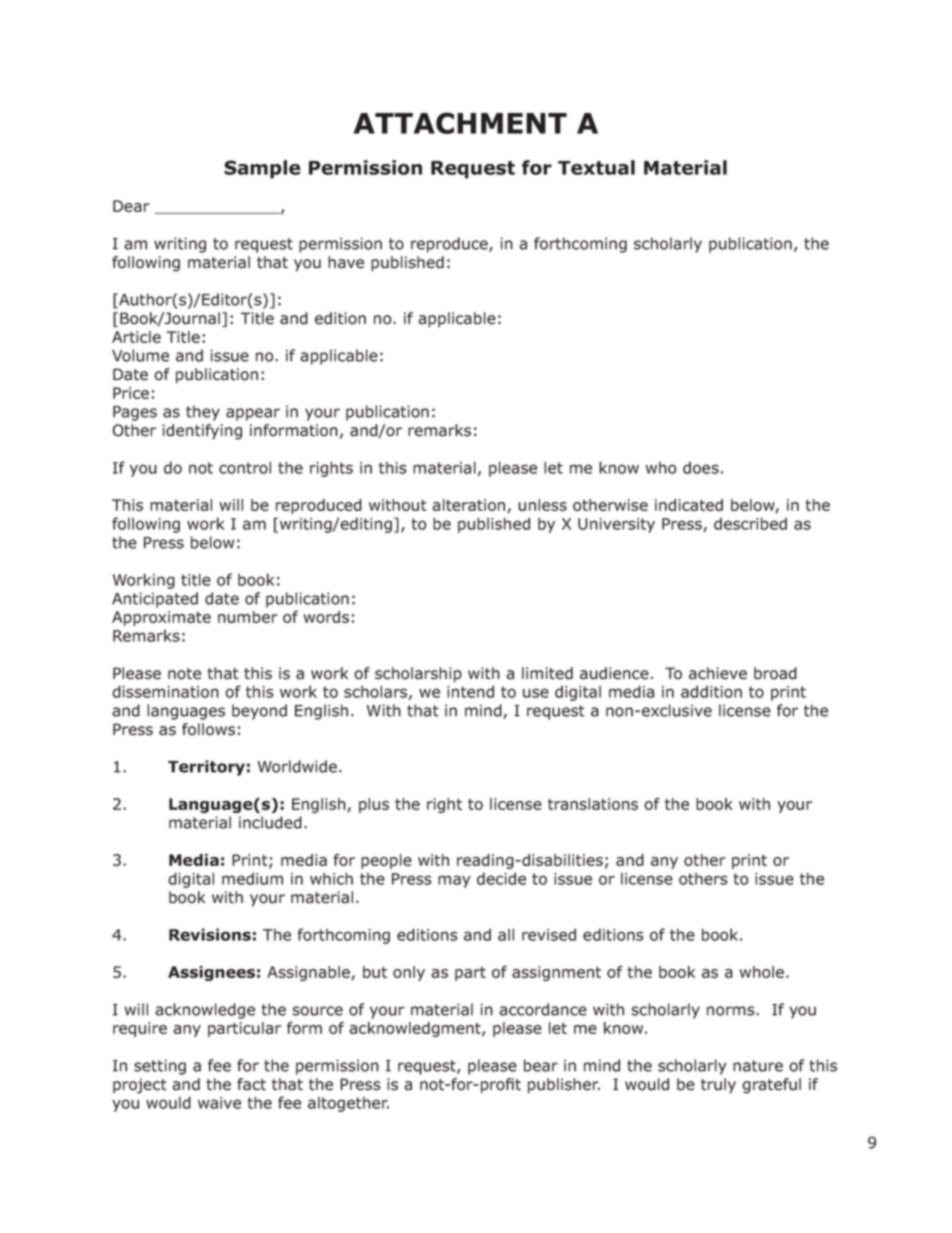 The image size is (952, 1233). I want to click on Sample, so click(262, 169).
